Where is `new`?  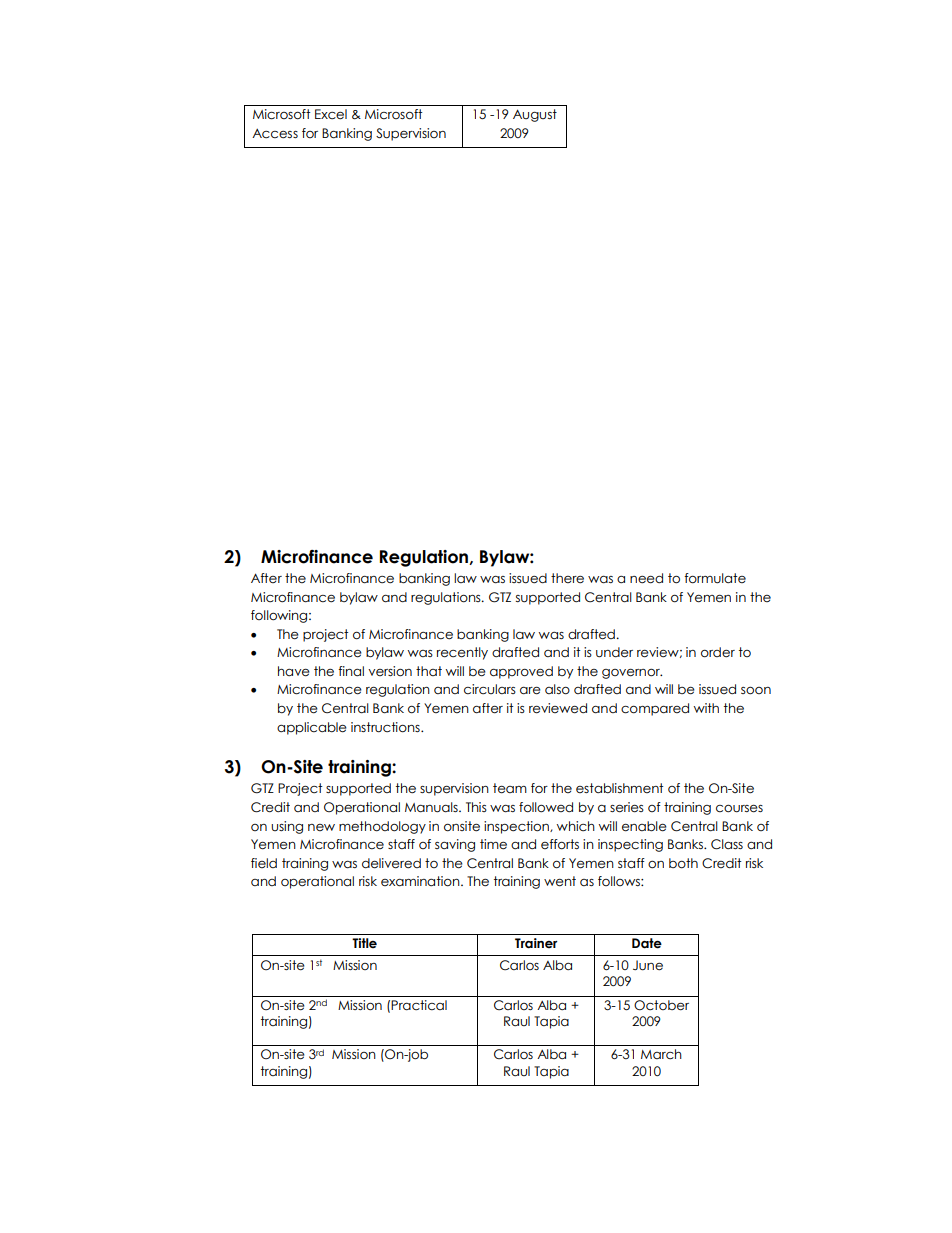 new is located at coordinates (321, 827).
